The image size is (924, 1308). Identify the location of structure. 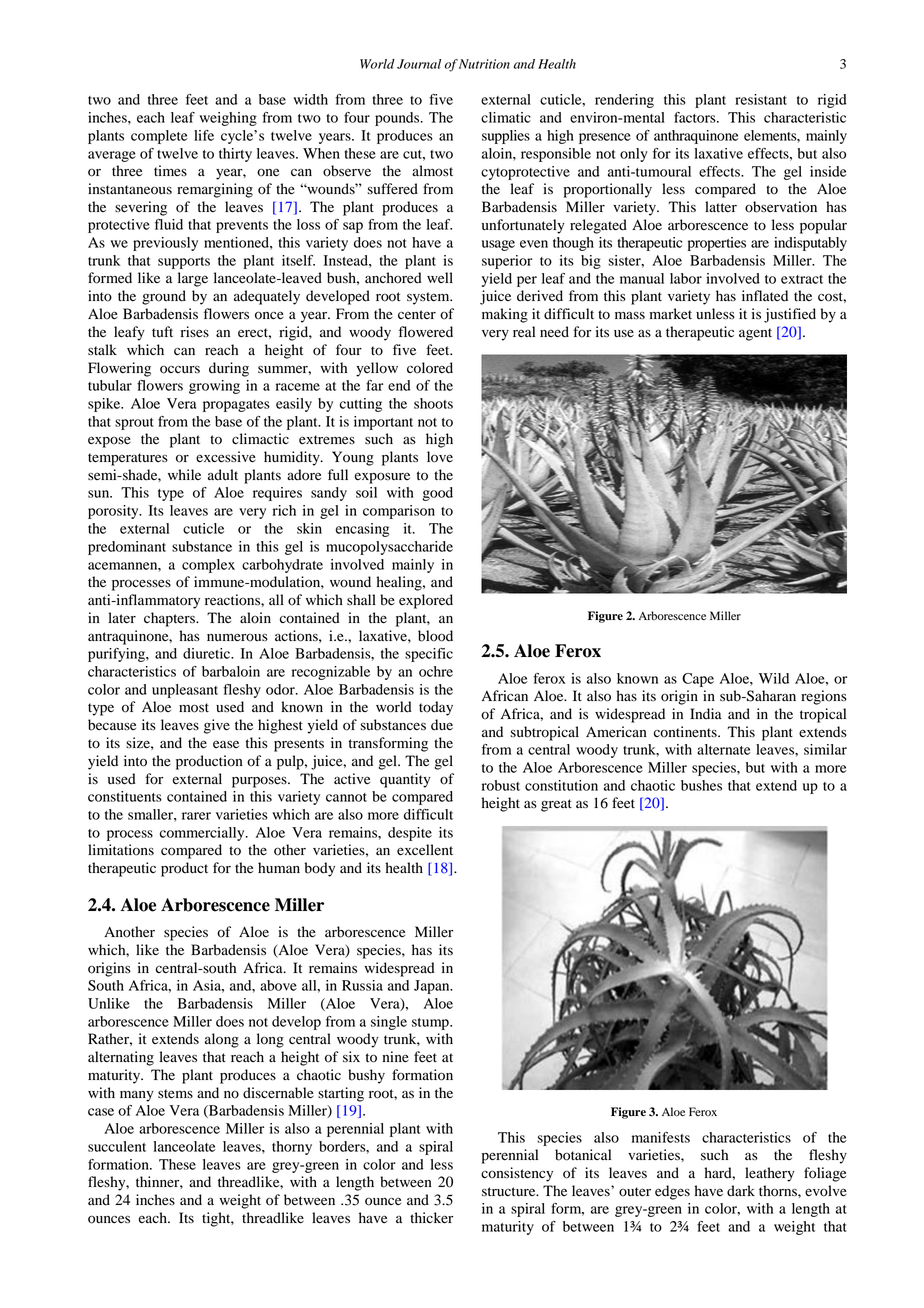
(510, 1191).
